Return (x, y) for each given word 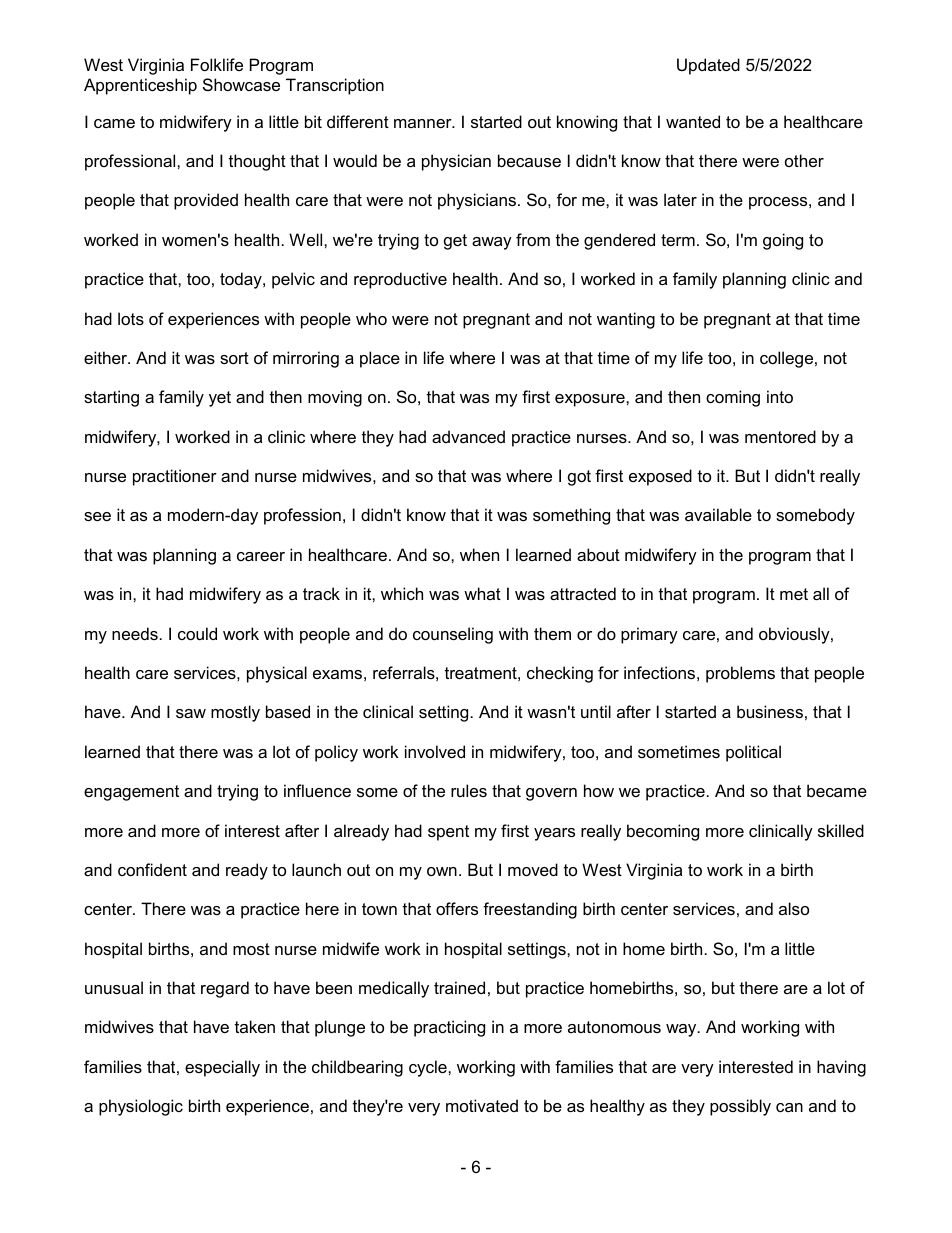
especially (222, 1068)
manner (424, 123)
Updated (708, 66)
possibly (740, 1107)
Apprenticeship (140, 86)
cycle (429, 1068)
